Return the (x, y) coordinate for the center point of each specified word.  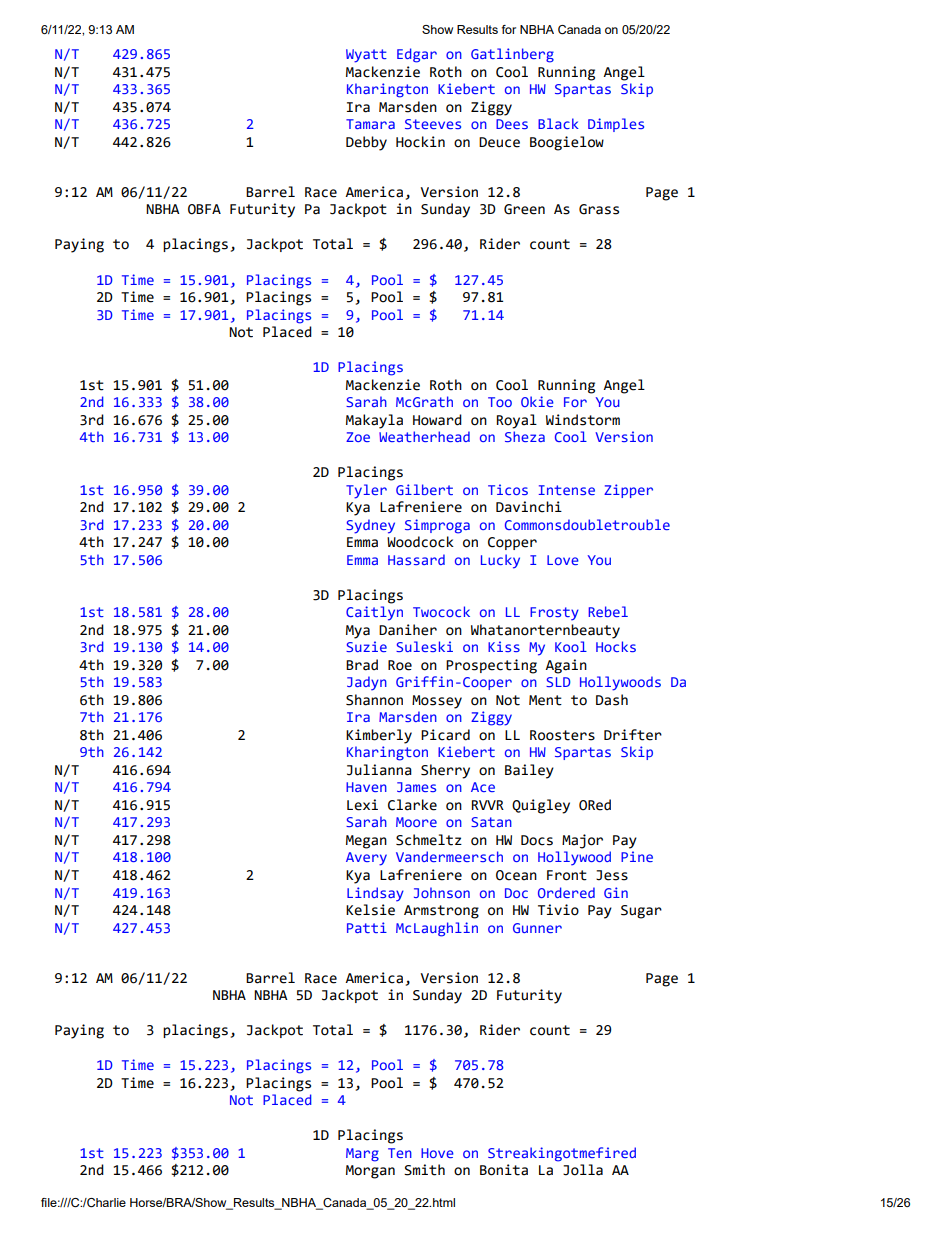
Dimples (616, 125)
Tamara (370, 124)
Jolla (583, 1170)
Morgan (370, 1172)
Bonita (504, 1170)
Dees (512, 124)
